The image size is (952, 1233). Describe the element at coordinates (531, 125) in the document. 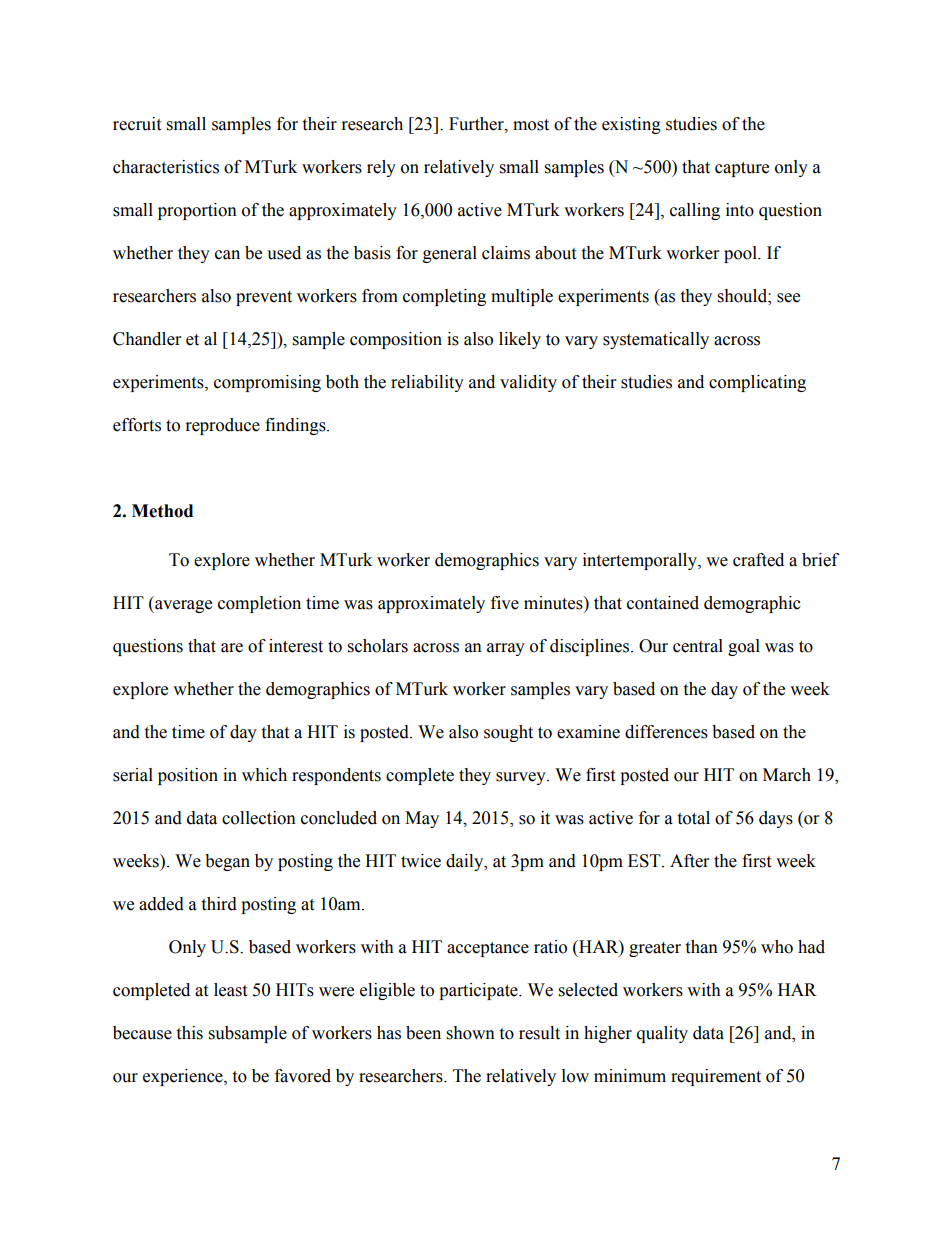

I see `most` at that location.
